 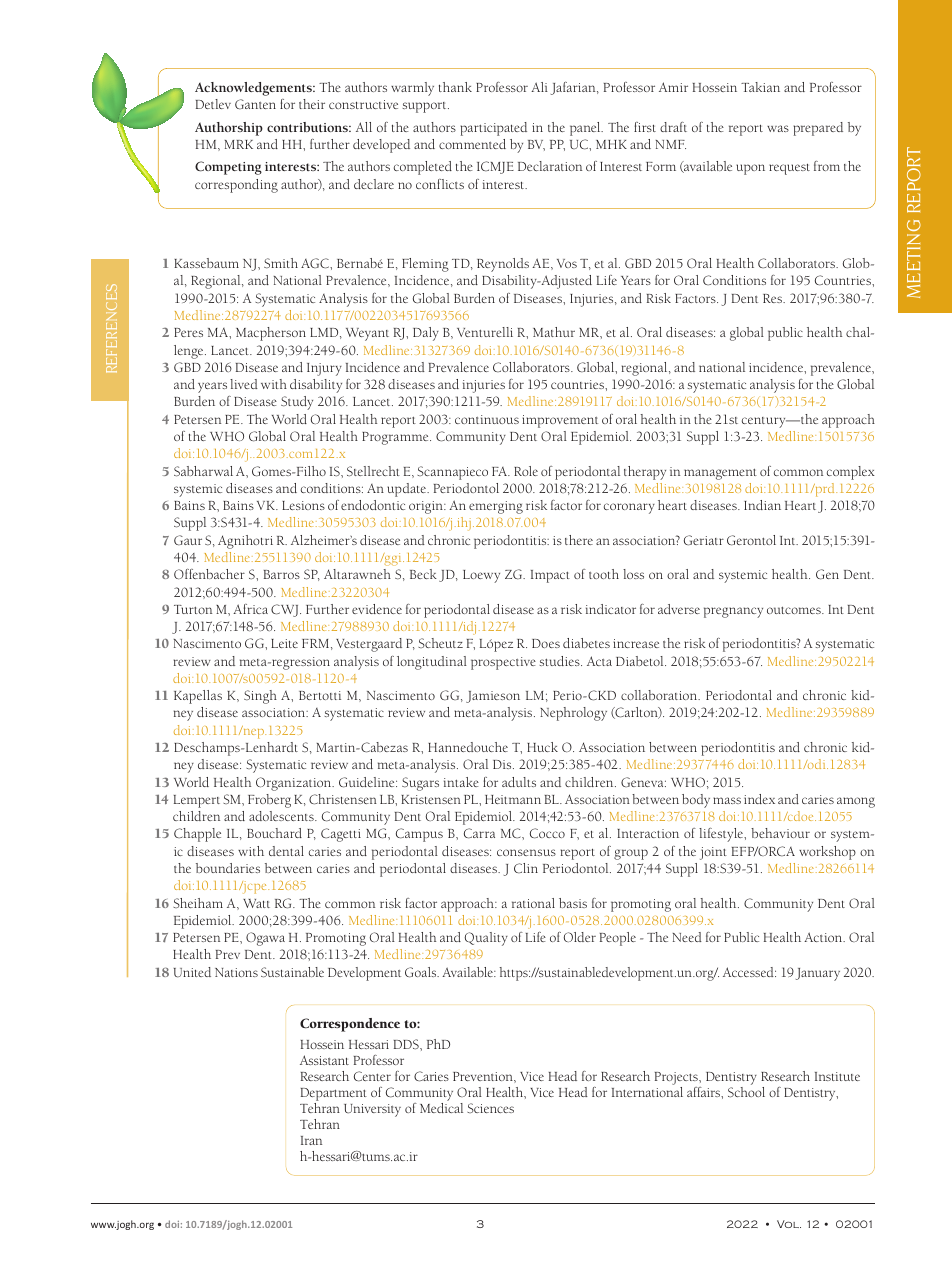 What do you see at coordinates (239, 144) in the screenshot?
I see `MRK` at bounding box center [239, 144].
